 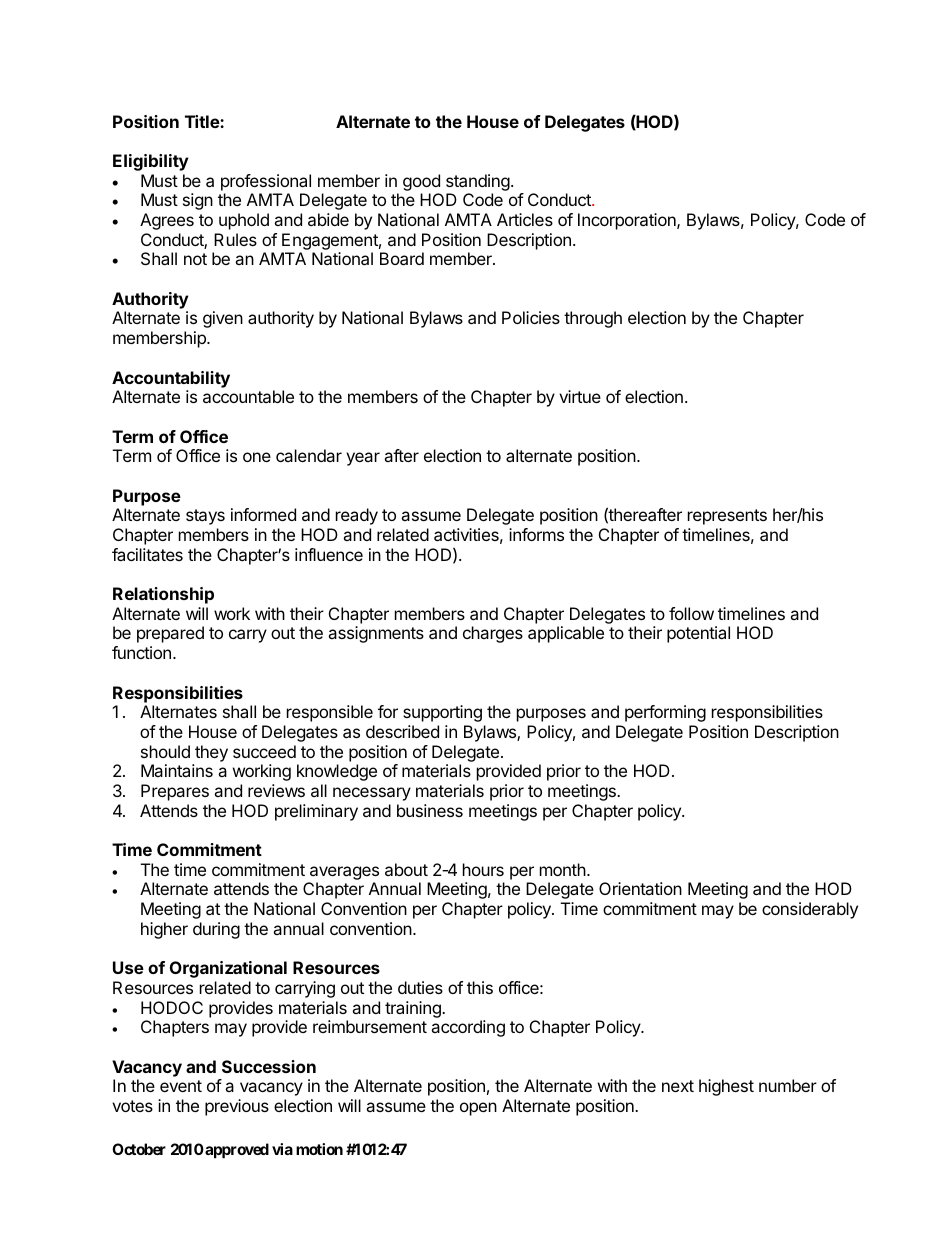 I want to click on standing, so click(x=478, y=182).
